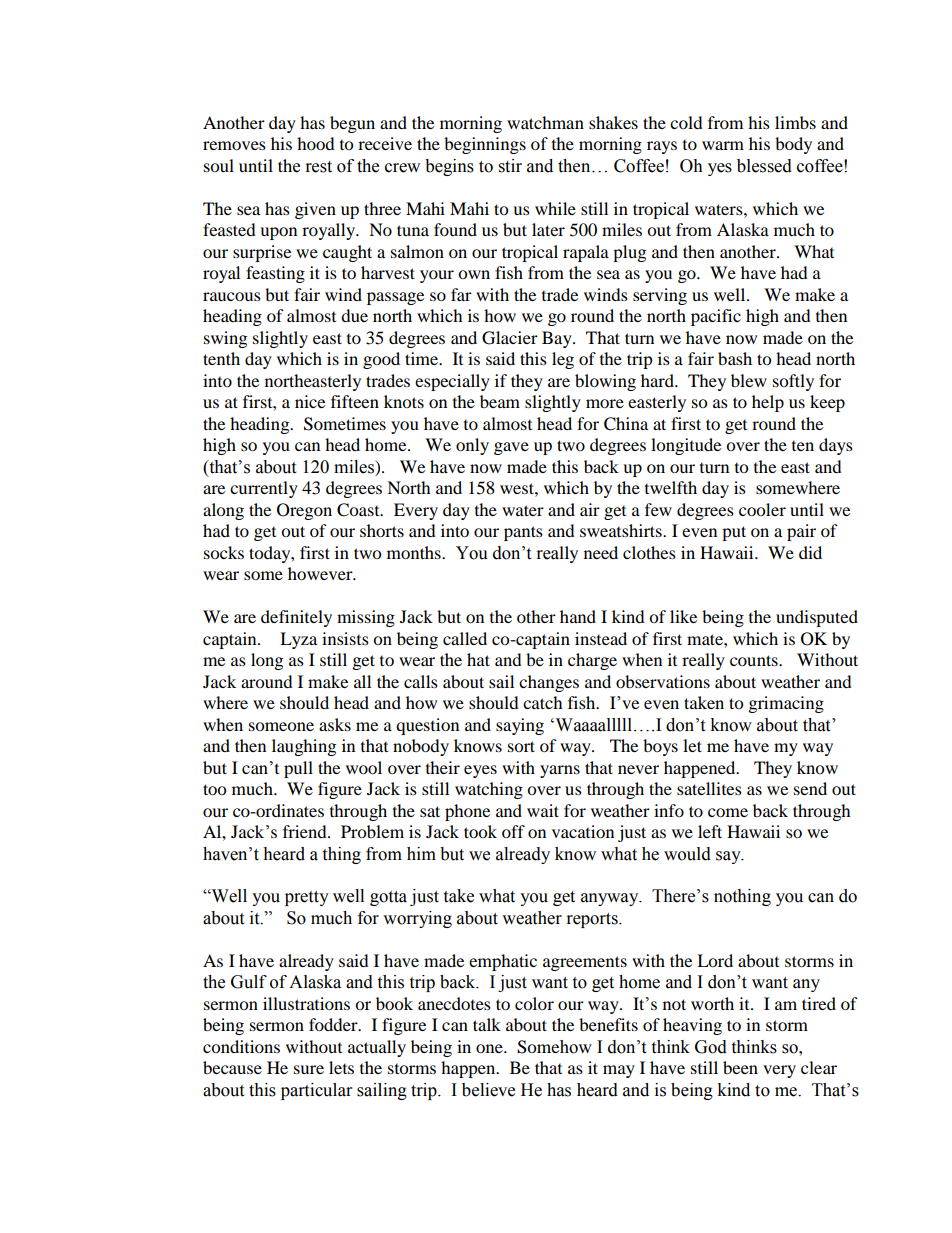 The height and width of the screenshot is (1233, 952). I want to click on stir, so click(510, 166).
